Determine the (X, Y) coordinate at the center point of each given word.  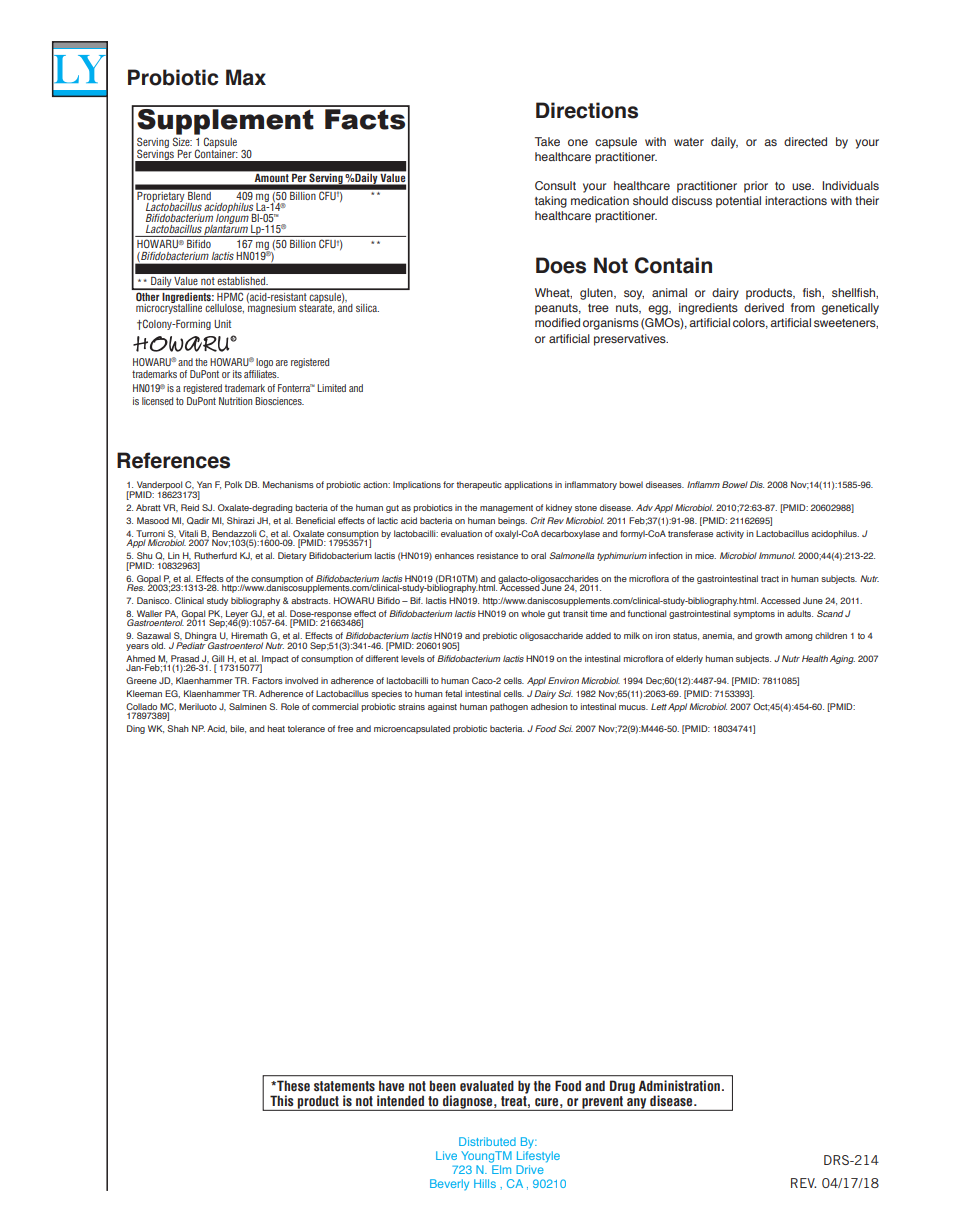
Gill (218, 658)
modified (557, 322)
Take (547, 141)
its (237, 374)
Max (246, 77)
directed (805, 141)
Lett (659, 706)
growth (768, 636)
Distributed (487, 1141)
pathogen (509, 707)
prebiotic (500, 636)
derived (764, 307)
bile (238, 729)
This (281, 1101)
